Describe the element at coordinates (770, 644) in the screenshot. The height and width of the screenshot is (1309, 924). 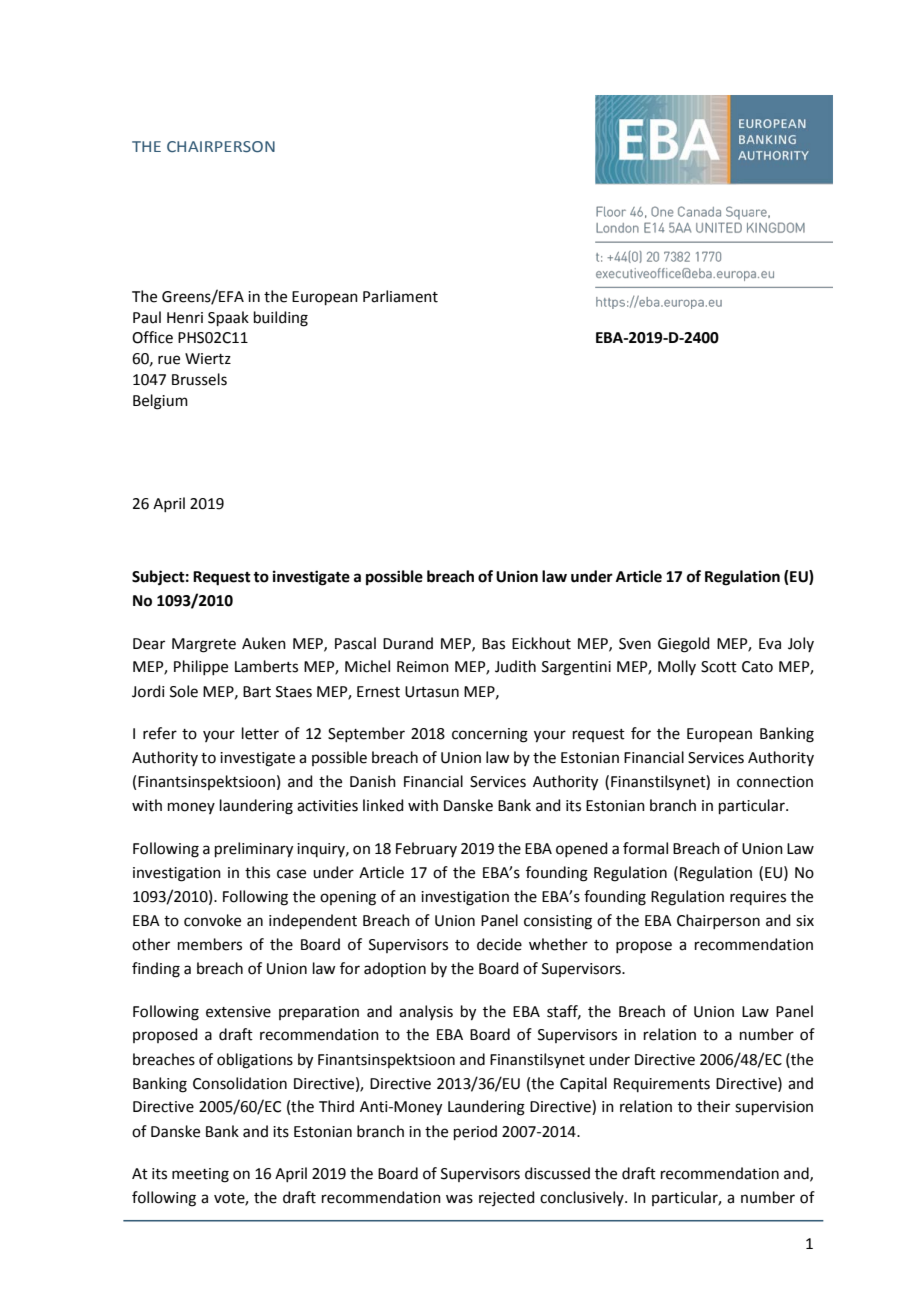
I see `Eva` at that location.
